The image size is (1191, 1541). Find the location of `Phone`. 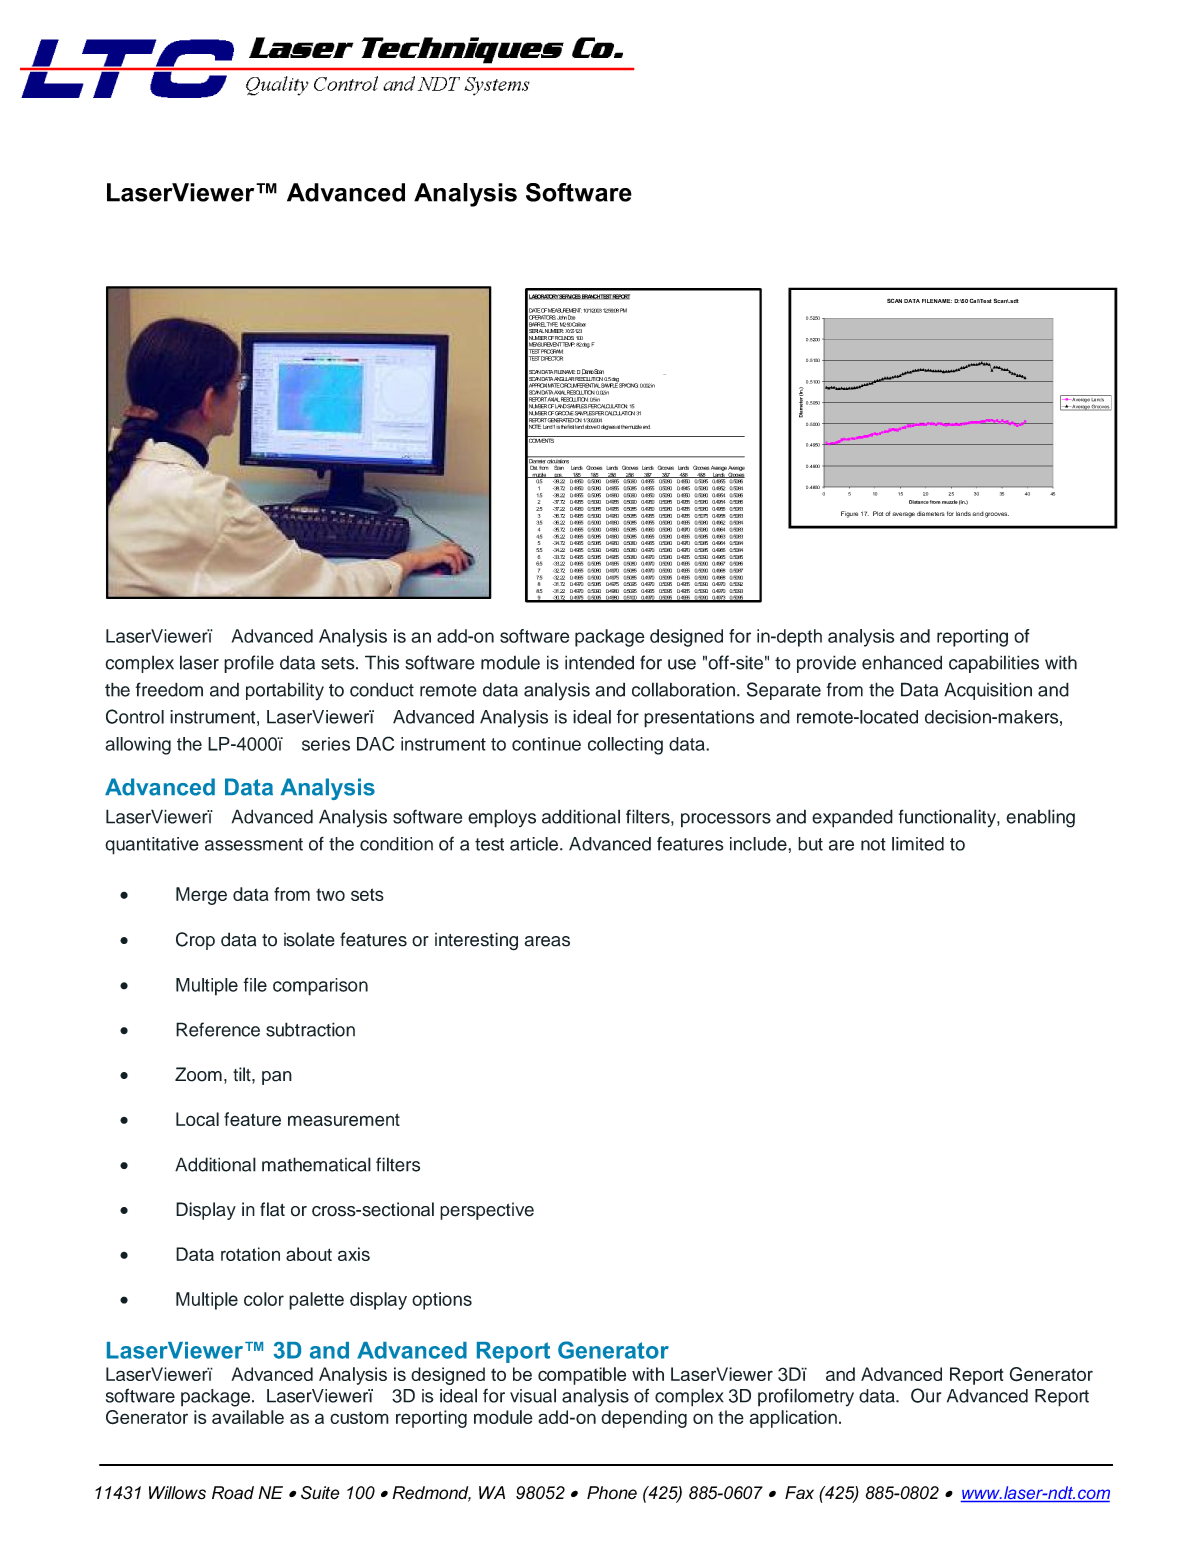

Phone is located at coordinates (612, 1493).
